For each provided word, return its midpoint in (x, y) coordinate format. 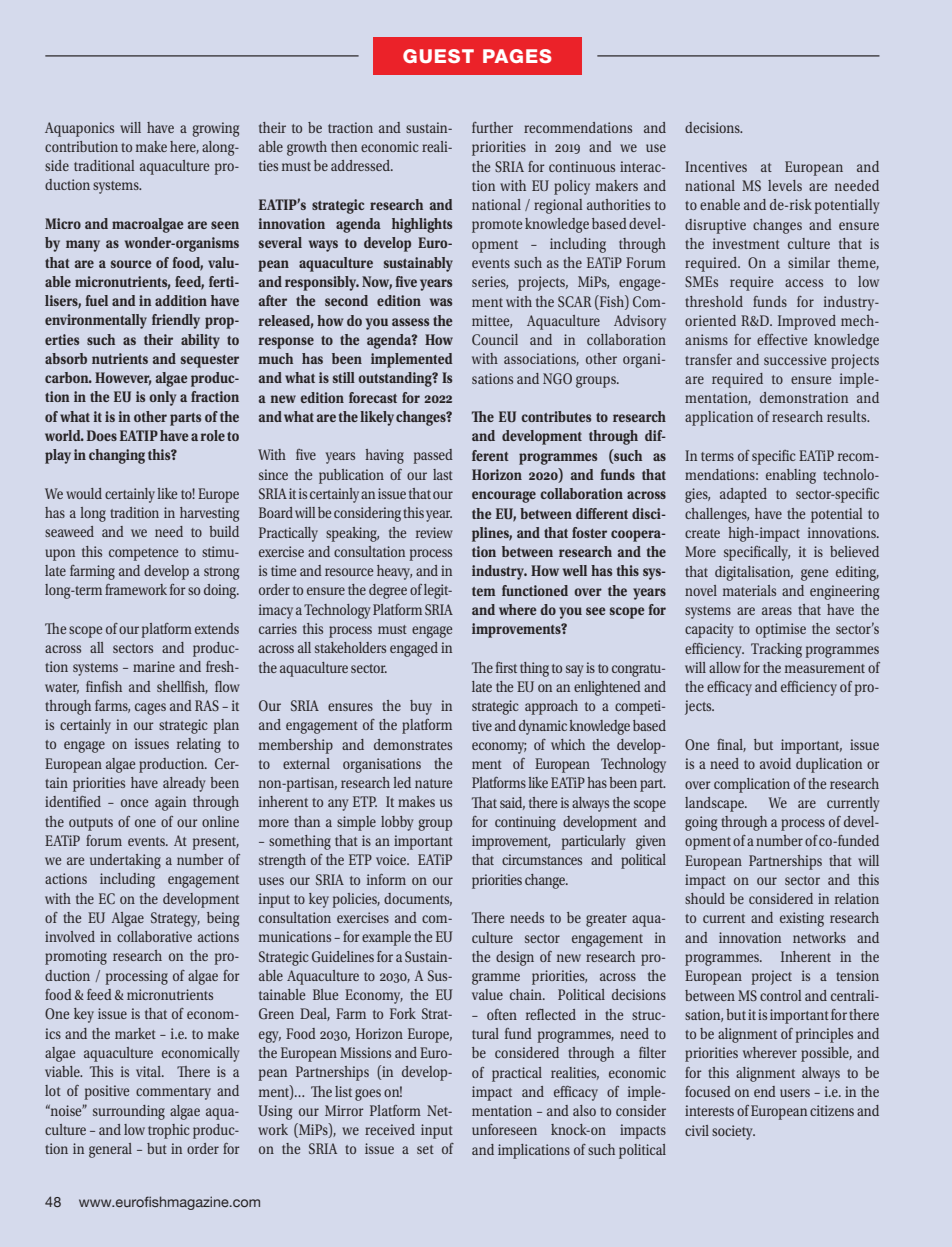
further (492, 127)
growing (215, 129)
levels (785, 185)
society (733, 1132)
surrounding (129, 1112)
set (425, 1149)
